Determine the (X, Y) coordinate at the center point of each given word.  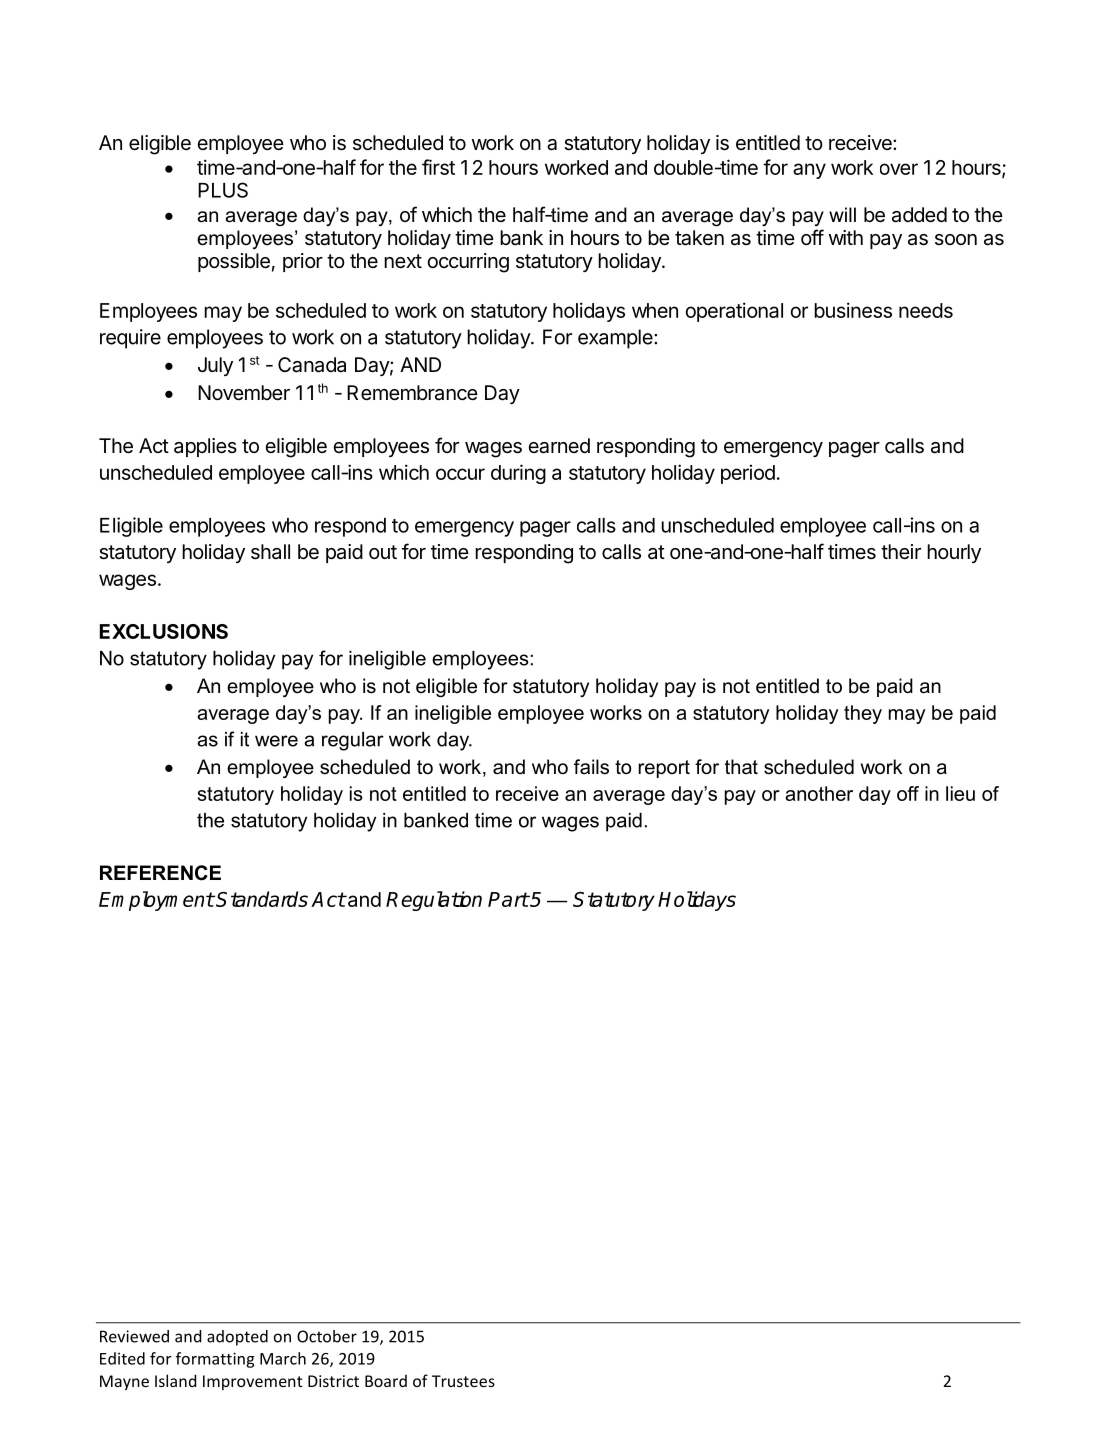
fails (591, 767)
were (276, 741)
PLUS (223, 190)
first (438, 167)
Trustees (463, 1381)
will (842, 214)
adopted (237, 1338)
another (819, 793)
